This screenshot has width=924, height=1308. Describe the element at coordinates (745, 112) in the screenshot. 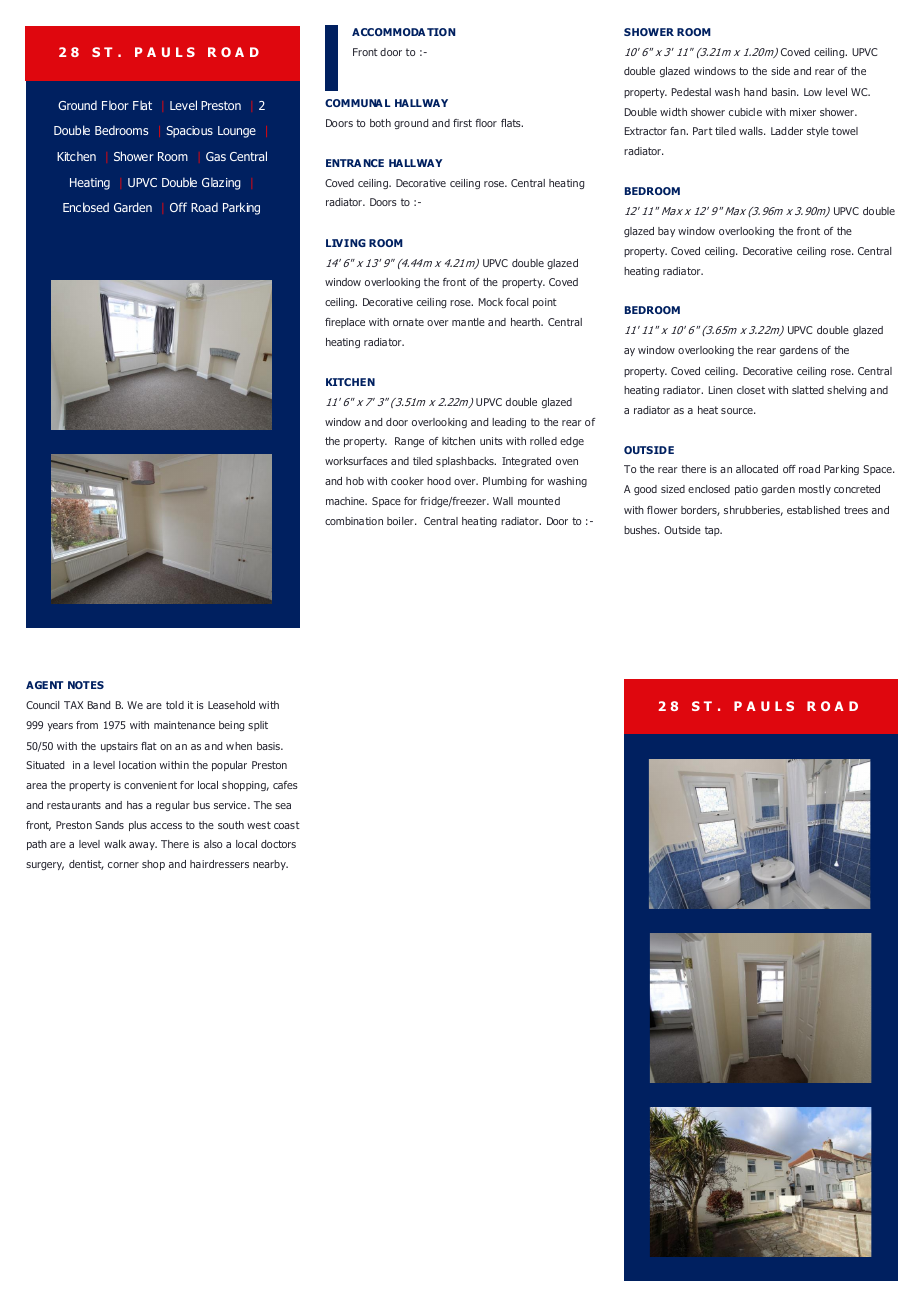

I see `cubicle` at that location.
